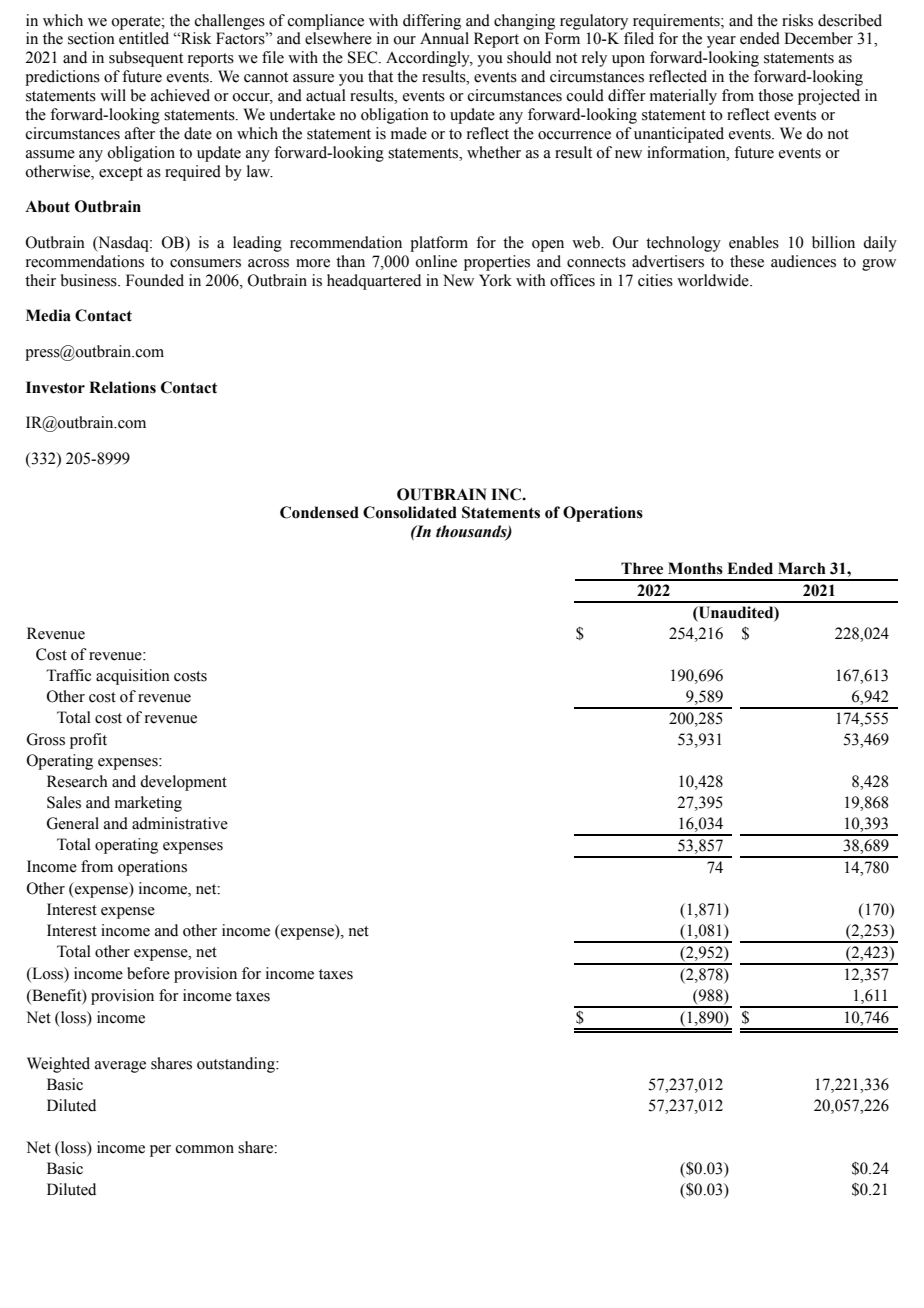 The height and width of the document is (1308, 924). I want to click on Founded, so click(155, 280).
